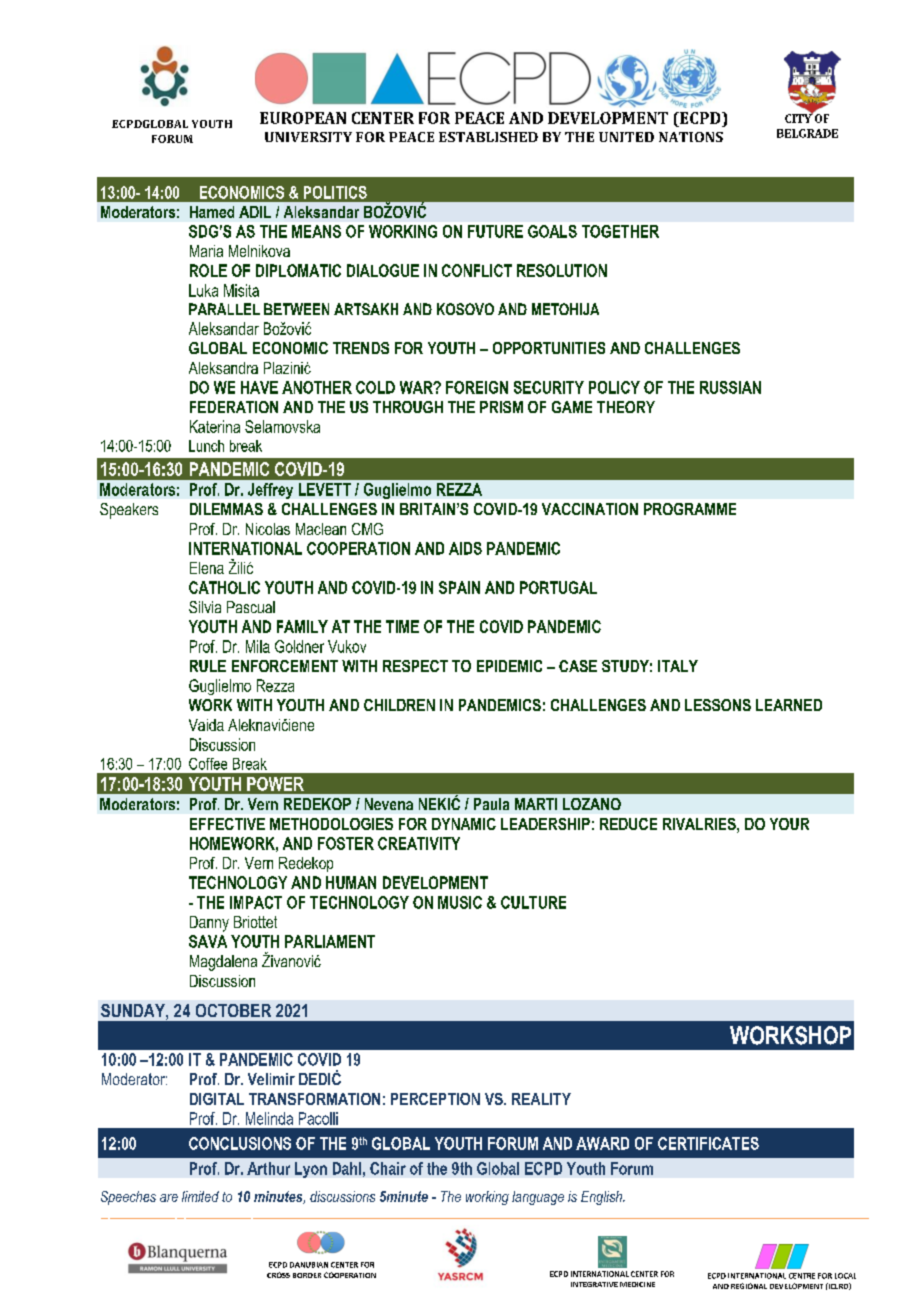 The height and width of the image is (1308, 924). I want to click on ESTABLISHED, so click(488, 137).
